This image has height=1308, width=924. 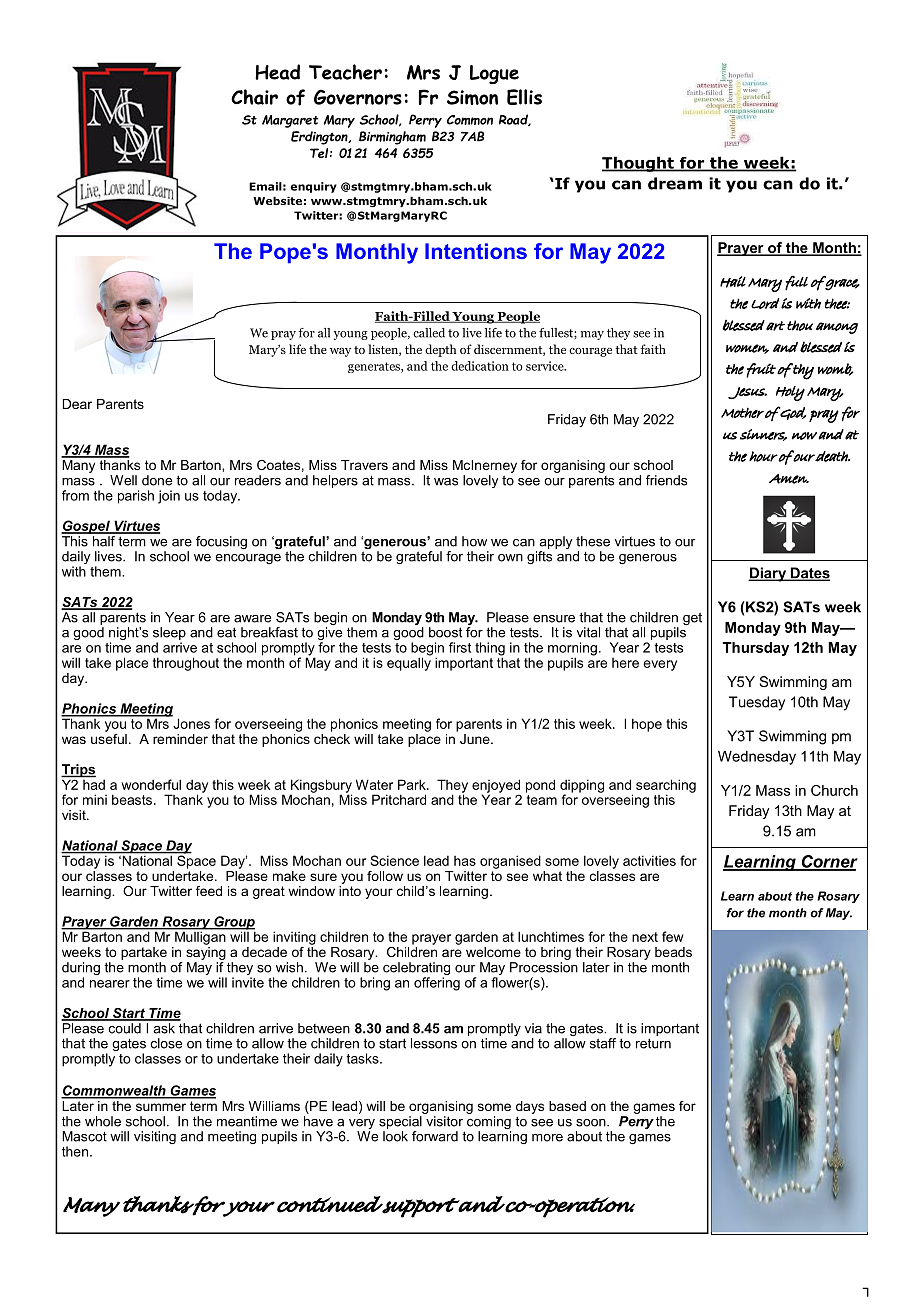 What do you see at coordinates (209, 891) in the image?
I see `feed` at bounding box center [209, 891].
